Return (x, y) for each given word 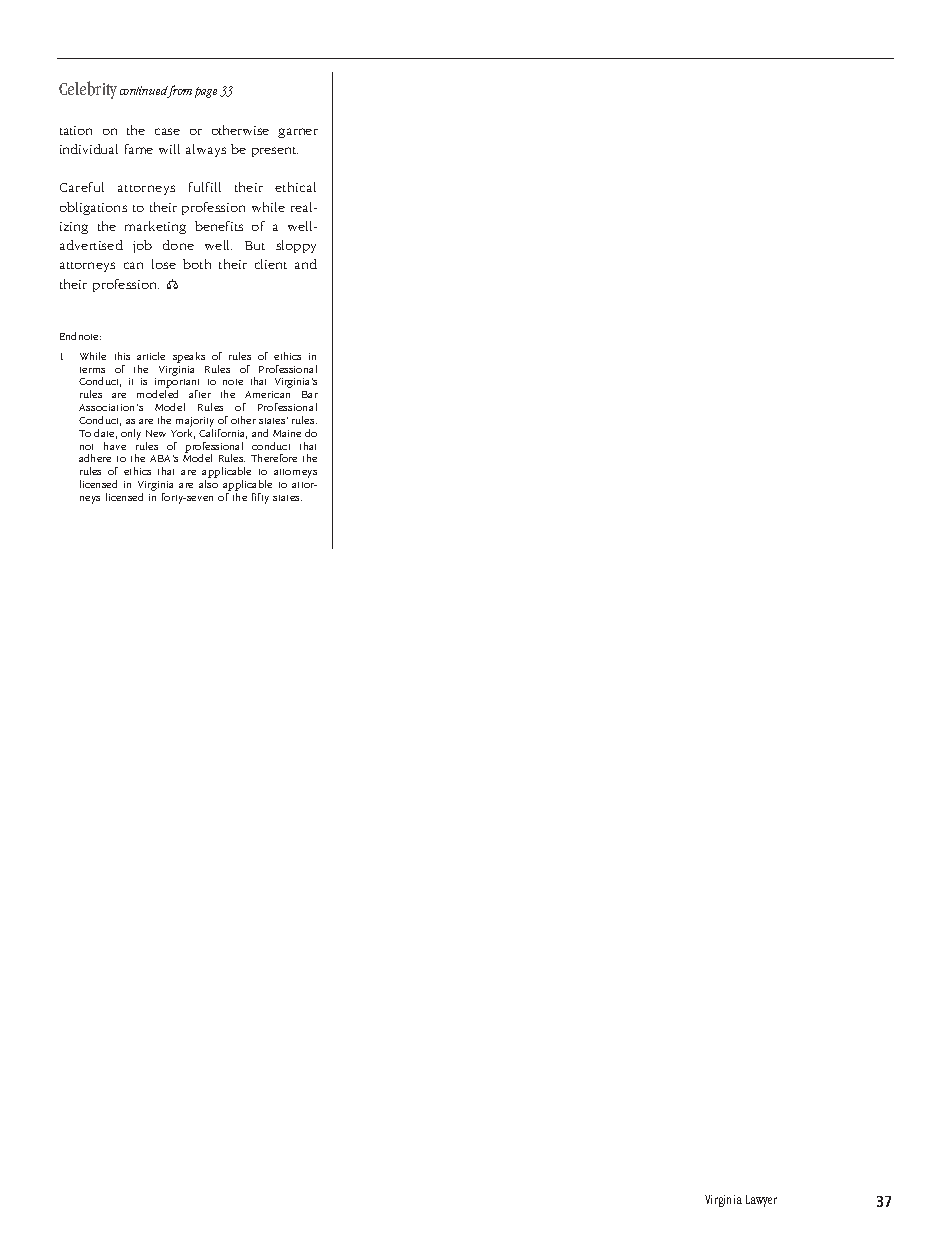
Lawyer (761, 1201)
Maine (287, 433)
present (275, 152)
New (156, 433)
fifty (260, 498)
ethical (295, 187)
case (167, 131)
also (208, 484)
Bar (310, 394)
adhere (95, 458)
